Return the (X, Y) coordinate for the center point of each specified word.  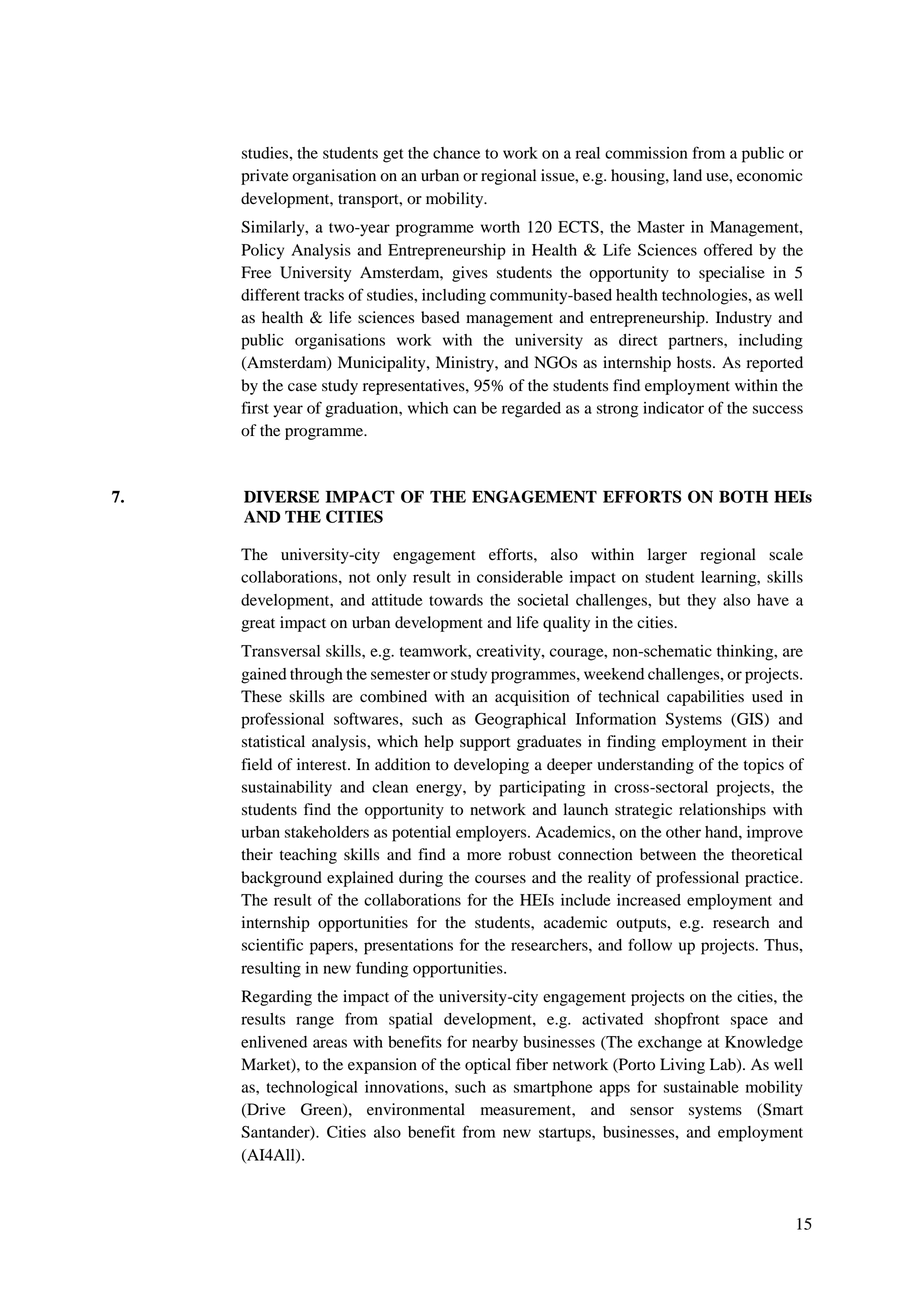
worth (500, 227)
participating (542, 789)
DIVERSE (281, 496)
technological (312, 1089)
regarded (531, 410)
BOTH (743, 496)
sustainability (287, 789)
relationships (722, 811)
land (687, 175)
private (265, 177)
